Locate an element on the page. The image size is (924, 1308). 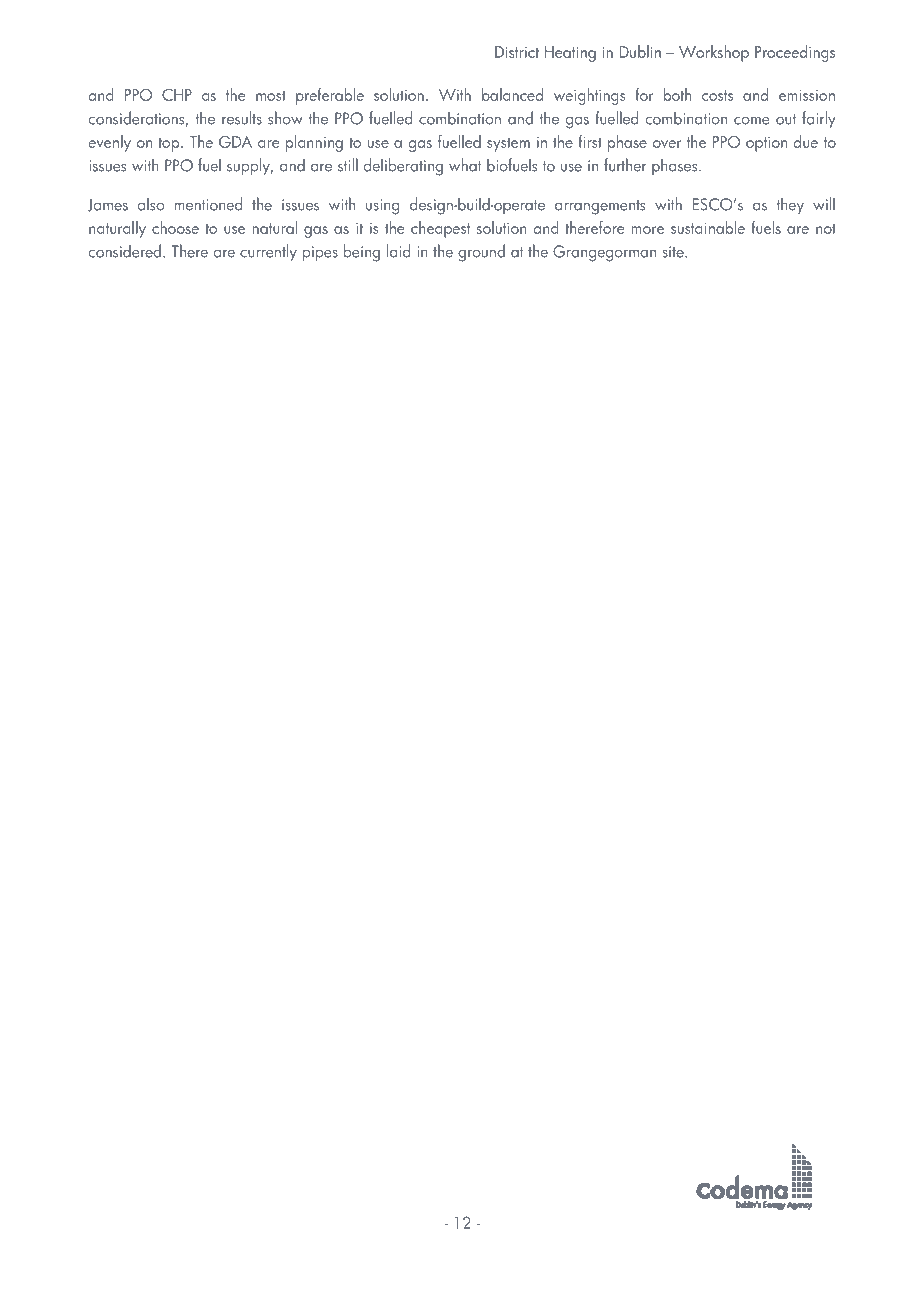
site is located at coordinates (674, 252).
